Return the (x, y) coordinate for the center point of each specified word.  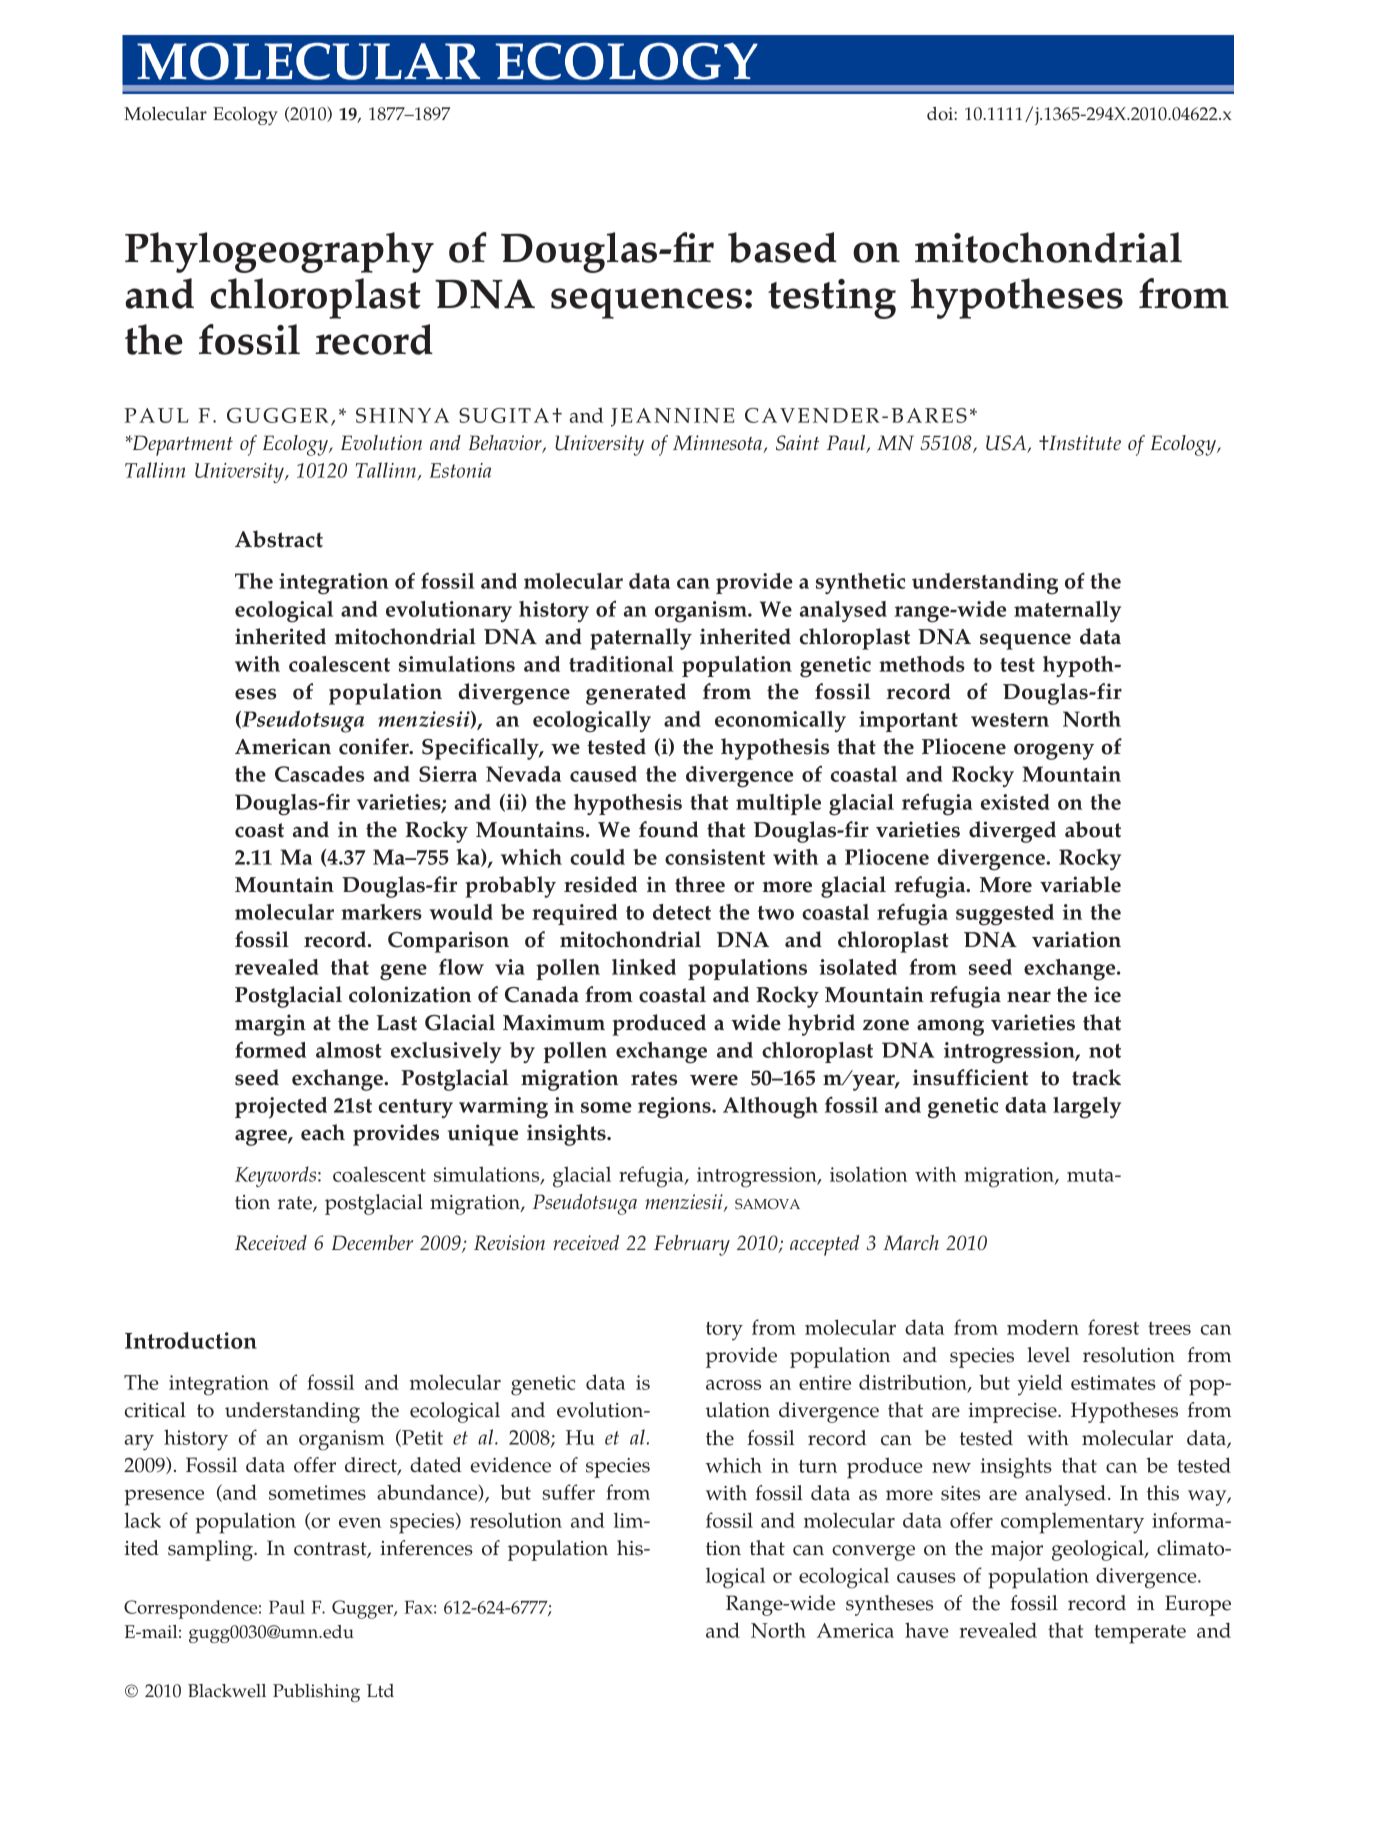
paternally (641, 639)
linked (644, 967)
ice (1107, 994)
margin (270, 1025)
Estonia (460, 470)
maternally (1067, 611)
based (782, 247)
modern (1043, 1327)
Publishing (316, 1693)
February (692, 1245)
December (372, 1242)
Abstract (279, 539)
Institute (1083, 442)
